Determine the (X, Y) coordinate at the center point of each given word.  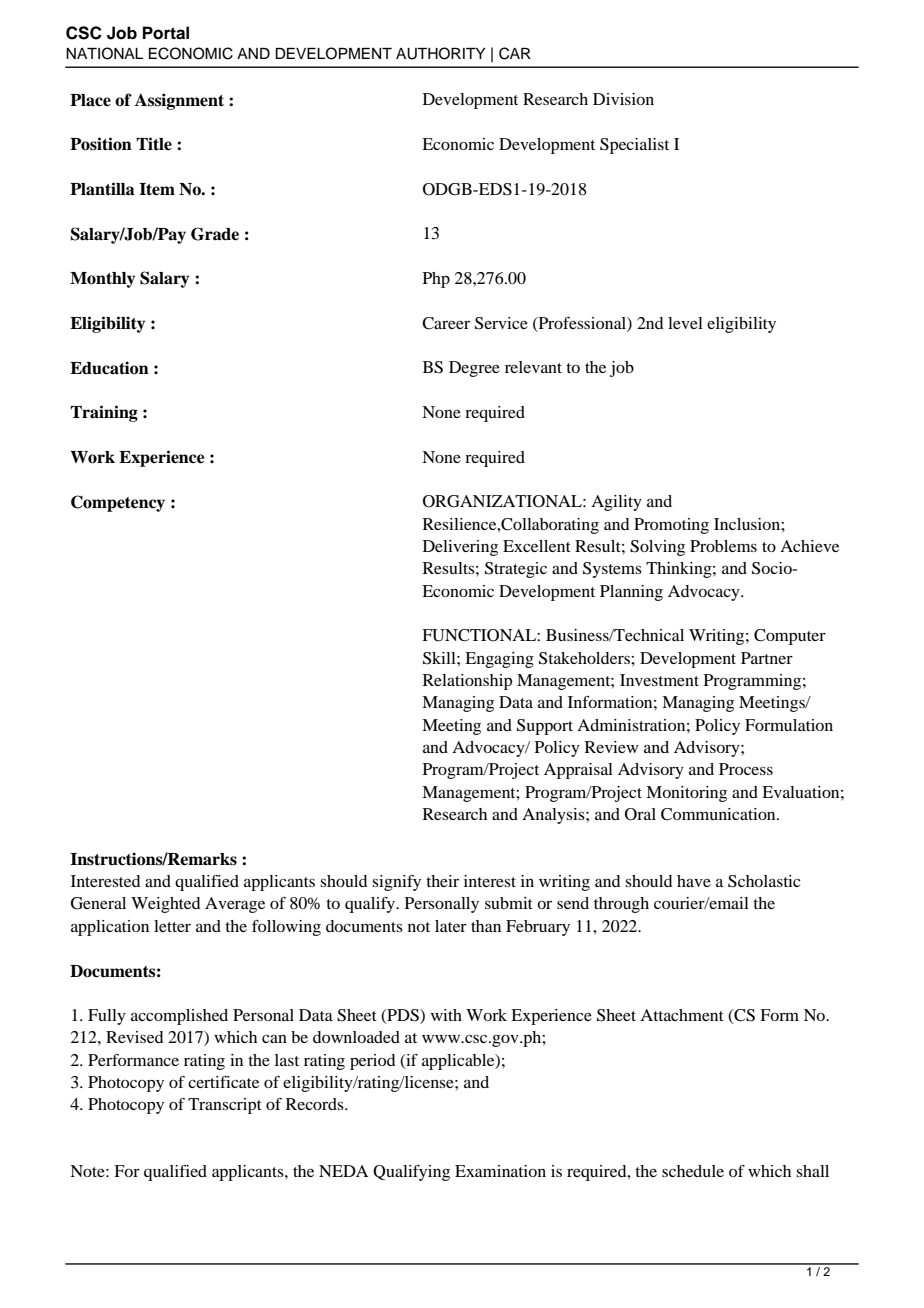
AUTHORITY (441, 53)
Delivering (460, 548)
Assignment (179, 101)
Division (623, 99)
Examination (500, 1171)
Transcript (225, 1106)
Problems (723, 546)
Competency (118, 503)
